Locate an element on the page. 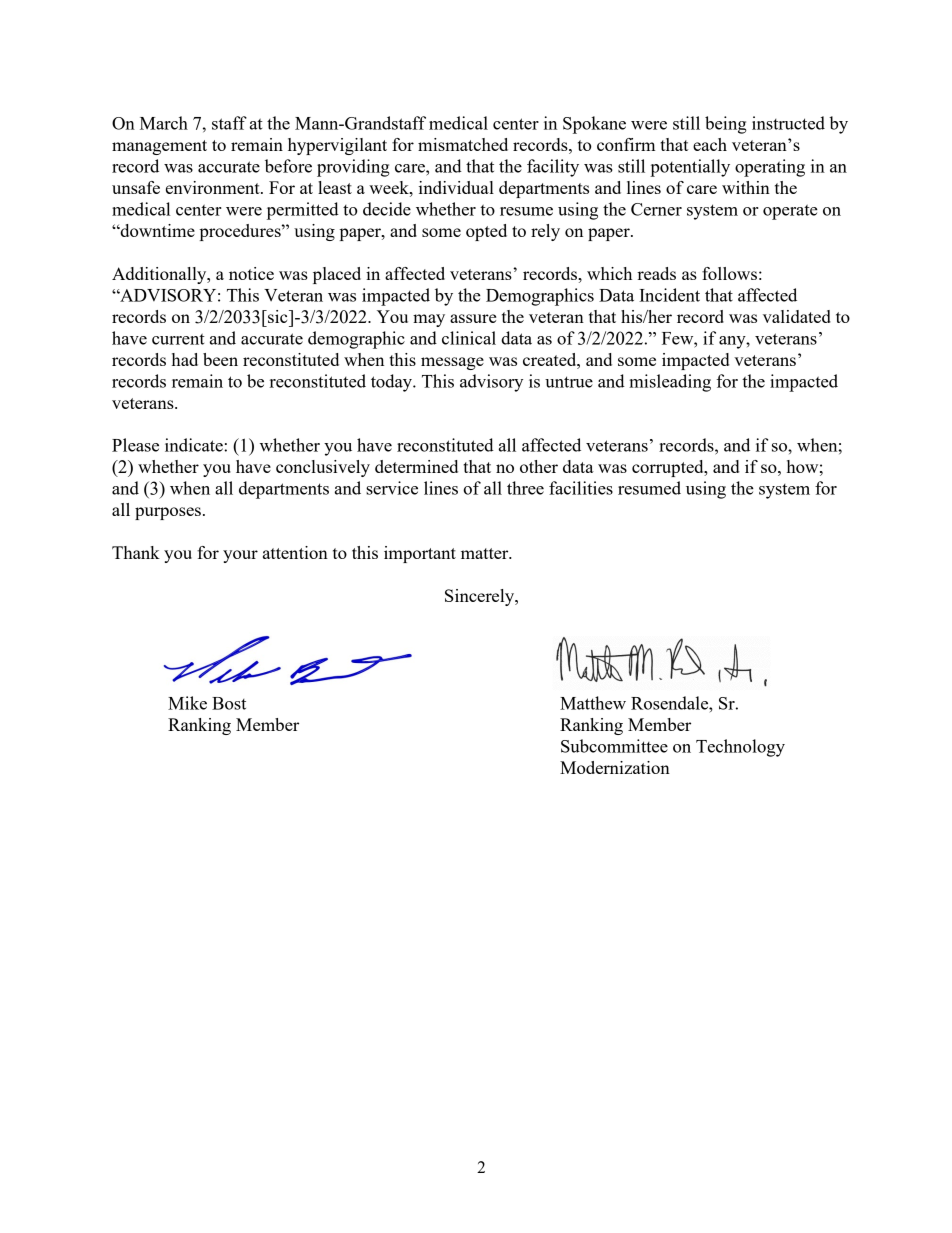 This document has height=1233, width=952. management is located at coordinates (159, 147).
